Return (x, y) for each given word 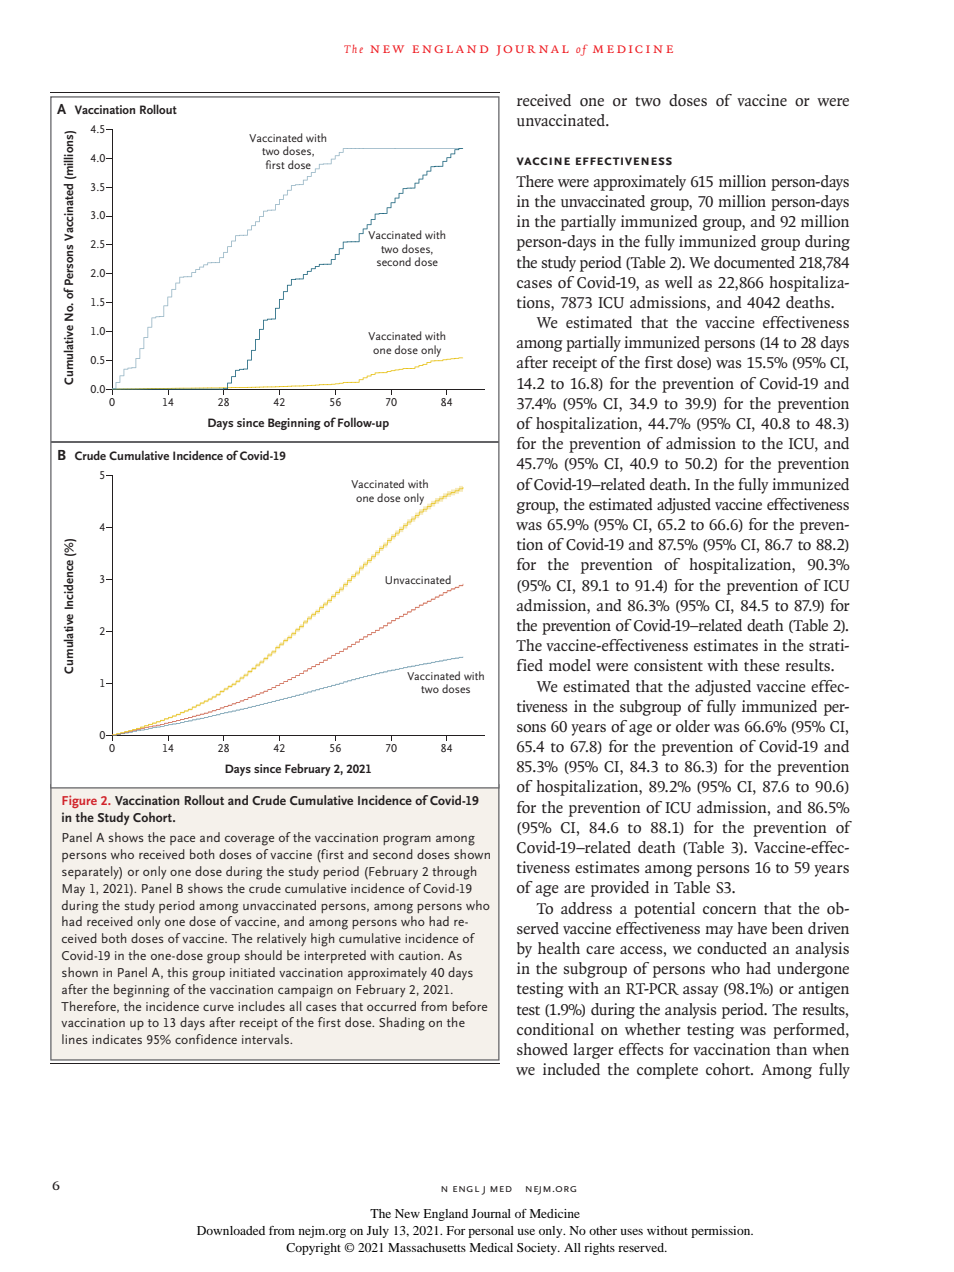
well (679, 282)
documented (754, 262)
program (407, 840)
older (693, 726)
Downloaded (231, 1230)
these (762, 665)
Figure (79, 801)
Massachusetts (427, 1247)
